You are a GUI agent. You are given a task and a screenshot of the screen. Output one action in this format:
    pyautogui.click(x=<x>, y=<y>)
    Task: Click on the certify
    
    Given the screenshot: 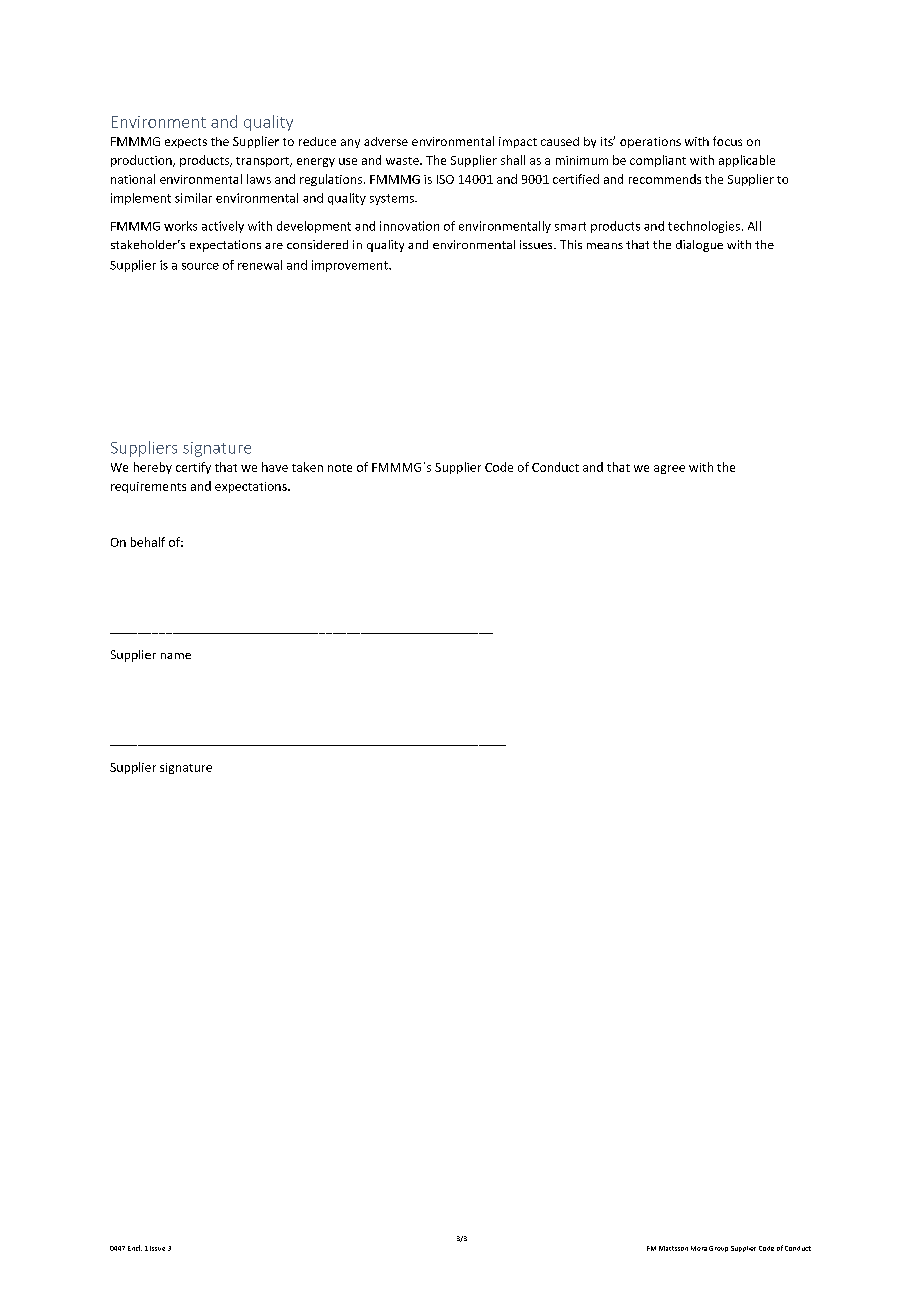 What is the action you would take?
    pyautogui.click(x=193, y=468)
